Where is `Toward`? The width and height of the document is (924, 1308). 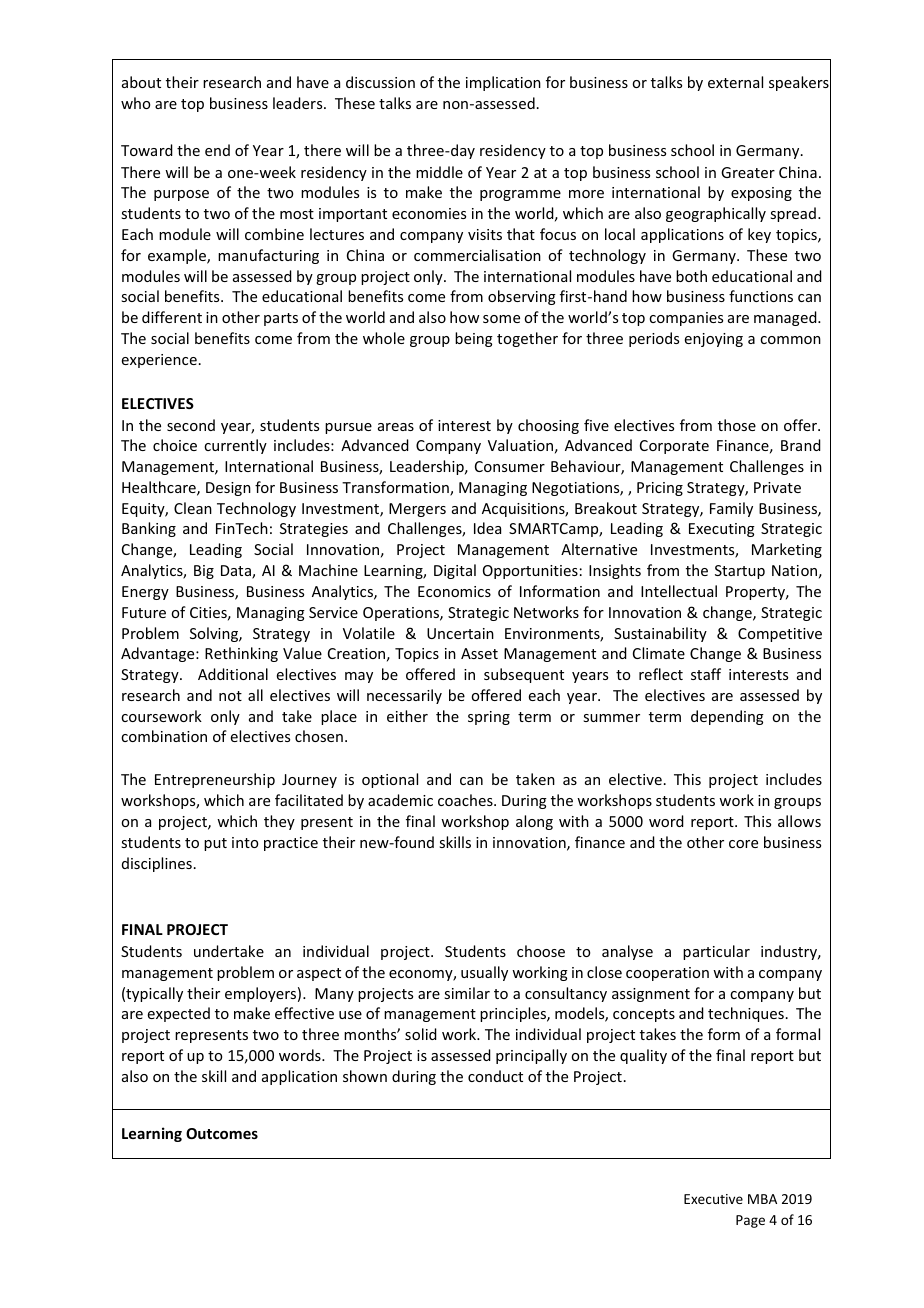
Toward is located at coordinates (147, 150).
